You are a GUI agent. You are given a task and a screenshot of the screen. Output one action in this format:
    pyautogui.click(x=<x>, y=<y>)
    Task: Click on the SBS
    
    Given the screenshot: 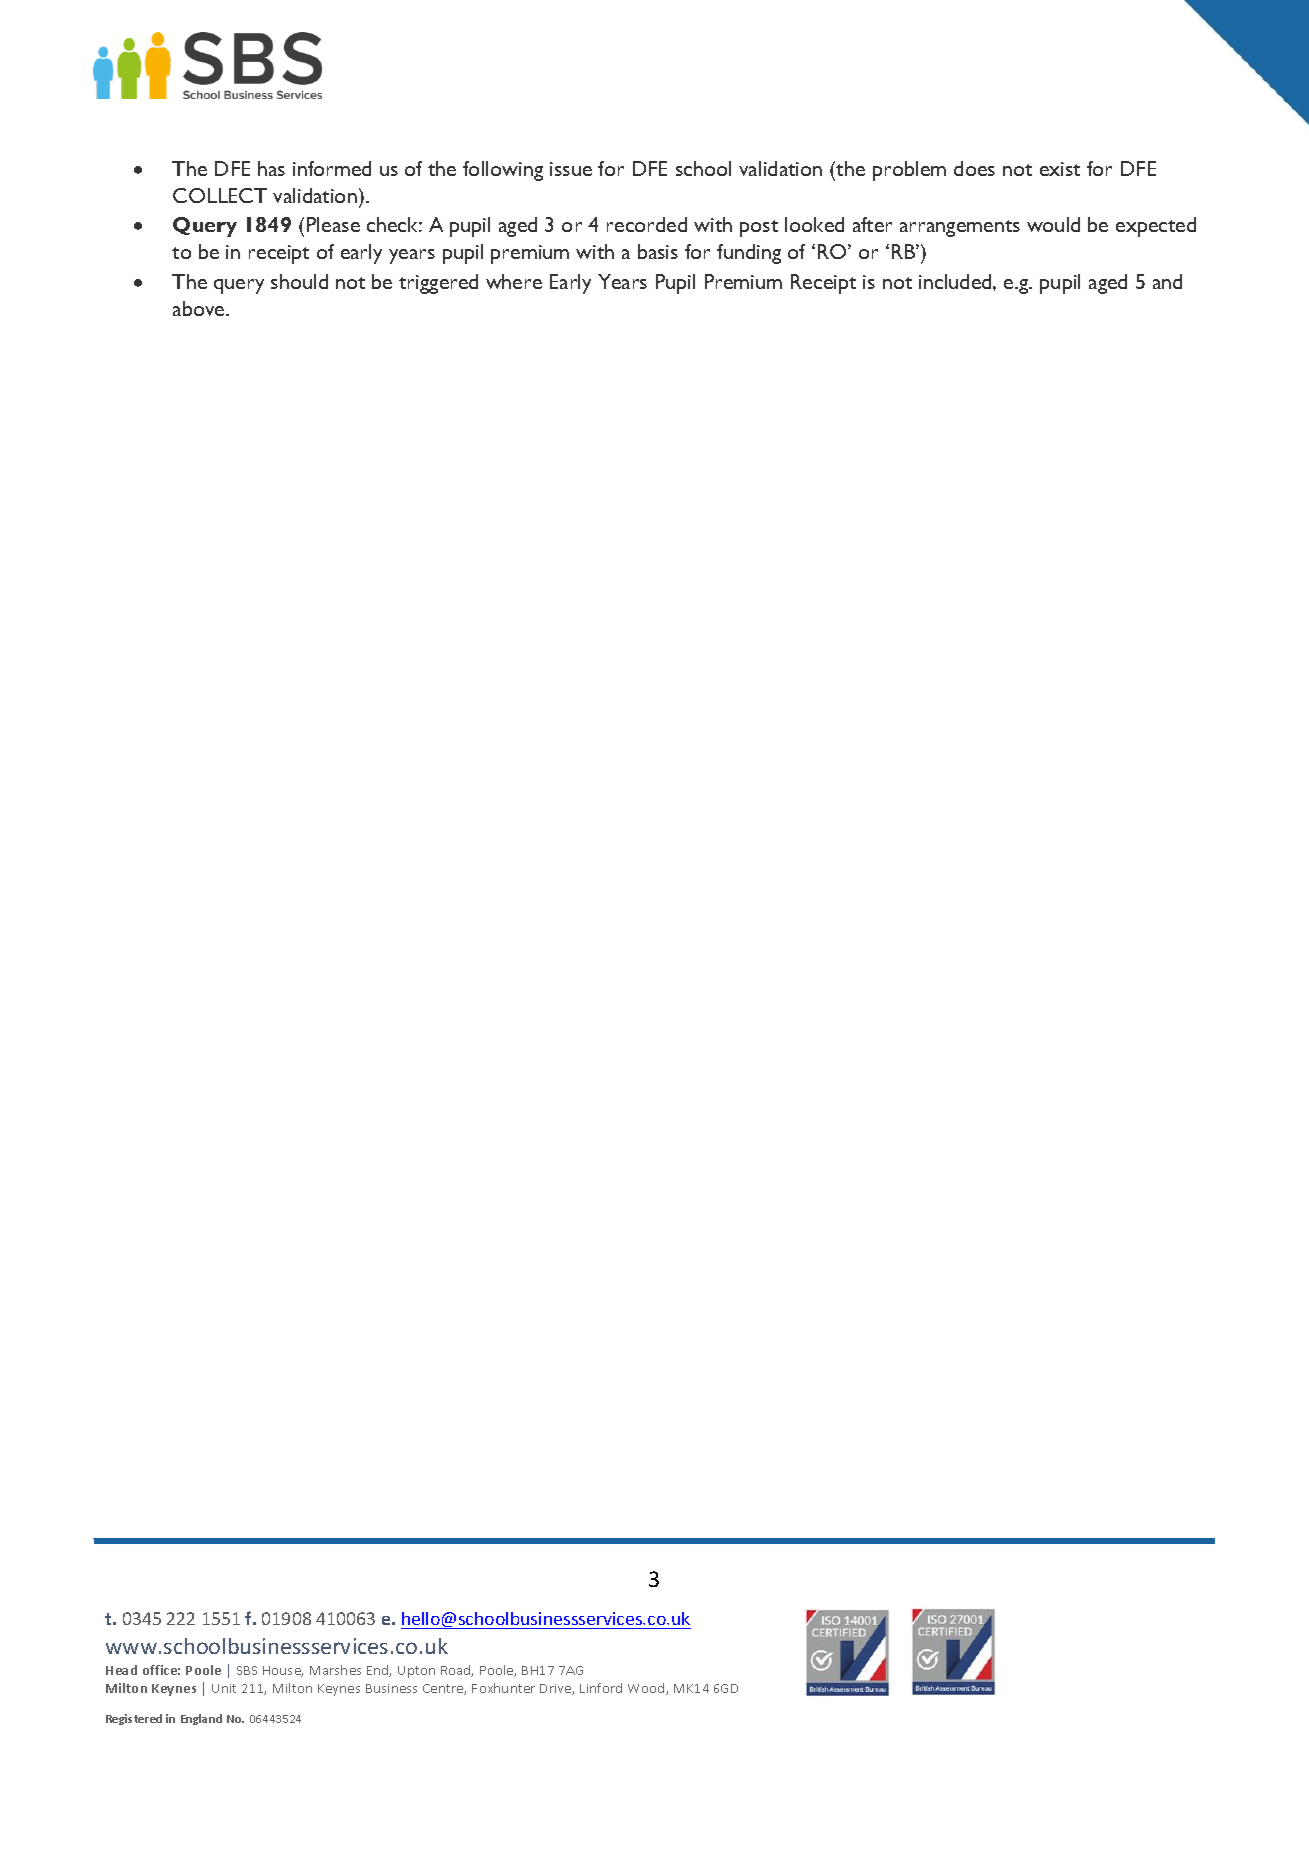 What is the action you would take?
    pyautogui.click(x=247, y=1670)
